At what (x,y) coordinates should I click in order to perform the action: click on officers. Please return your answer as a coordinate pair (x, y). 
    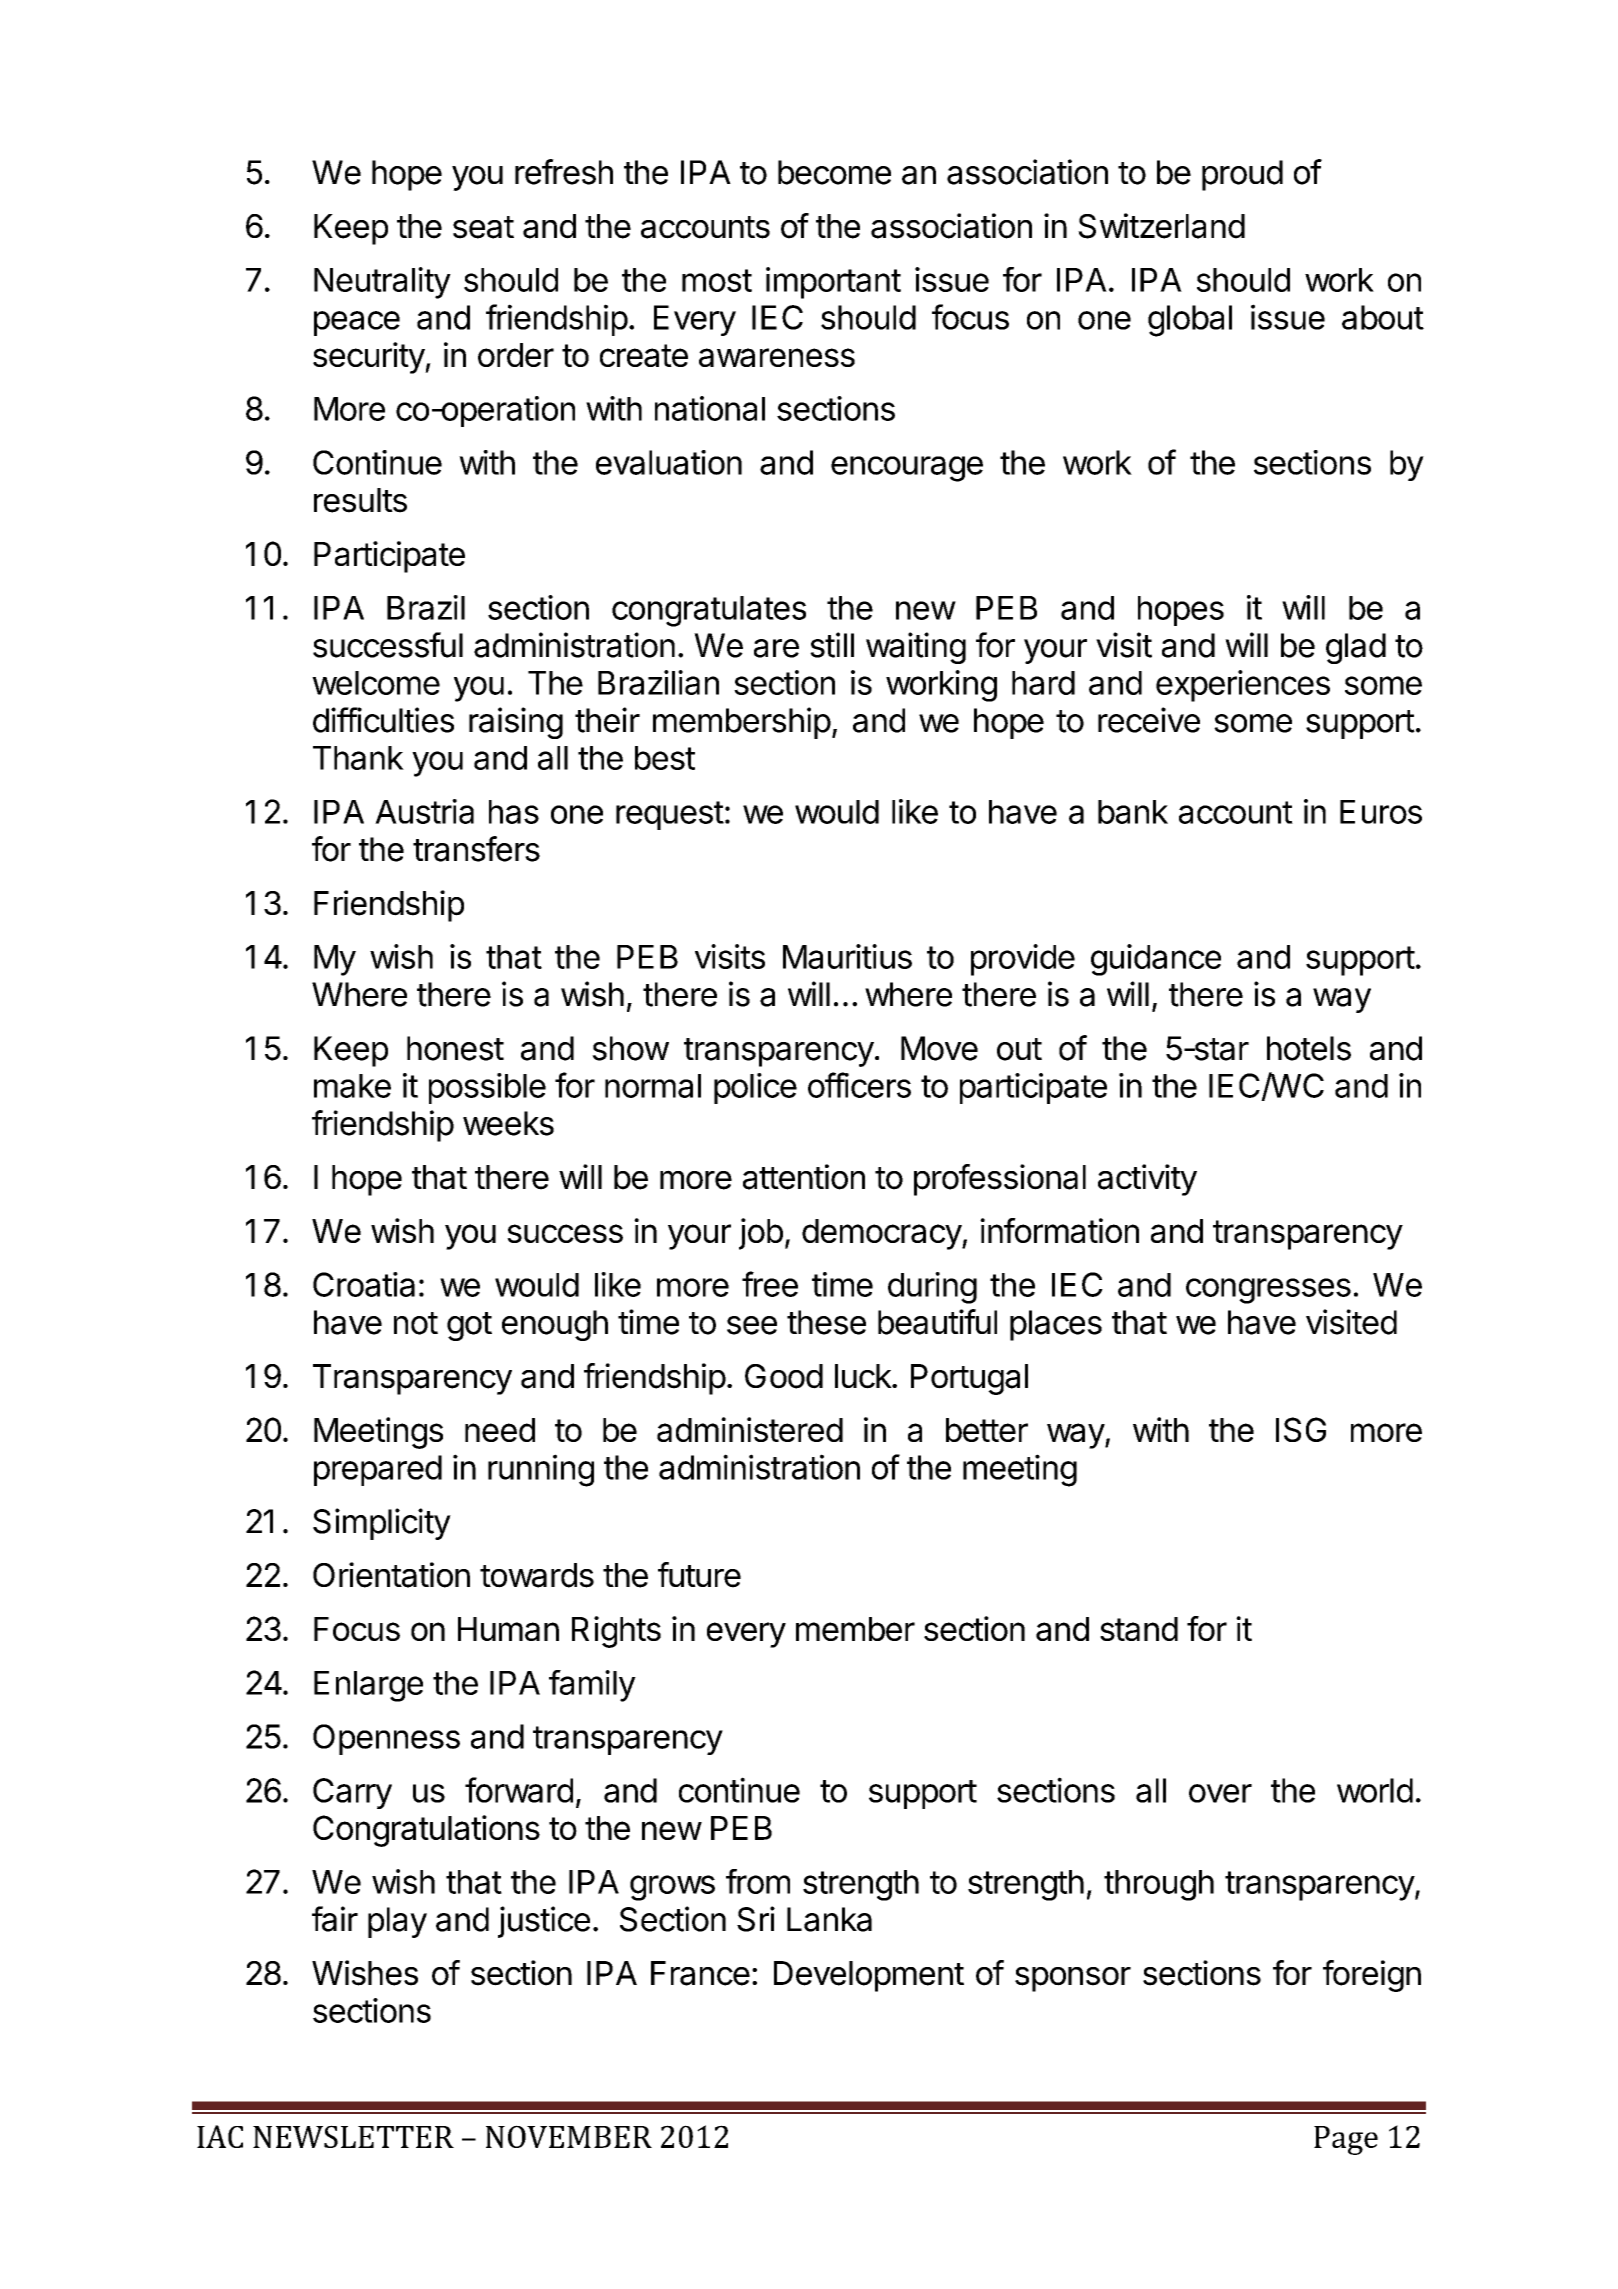
    Looking at the image, I should click on (859, 1085).
